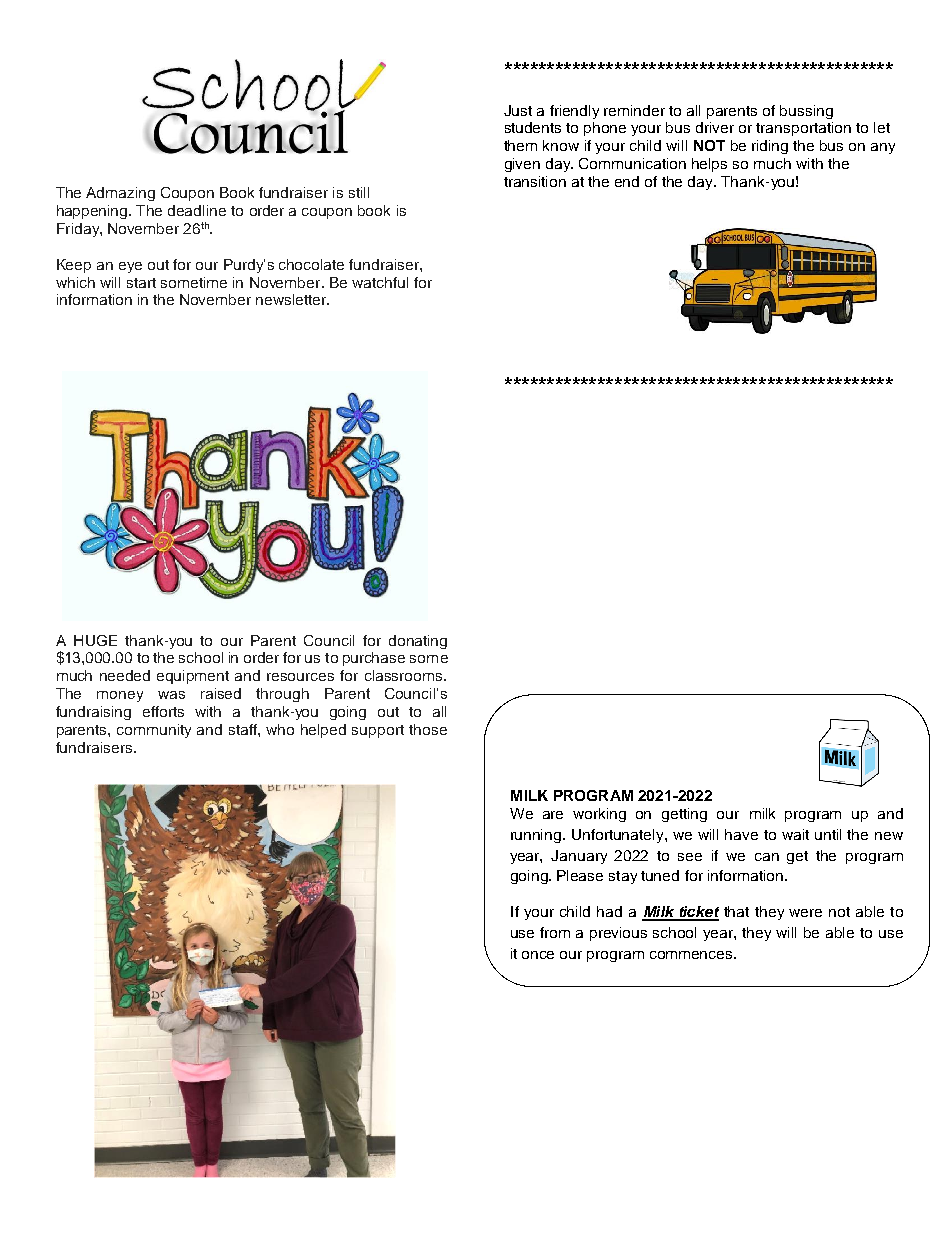  Describe the element at coordinates (418, 642) in the screenshot. I see `donating` at that location.
